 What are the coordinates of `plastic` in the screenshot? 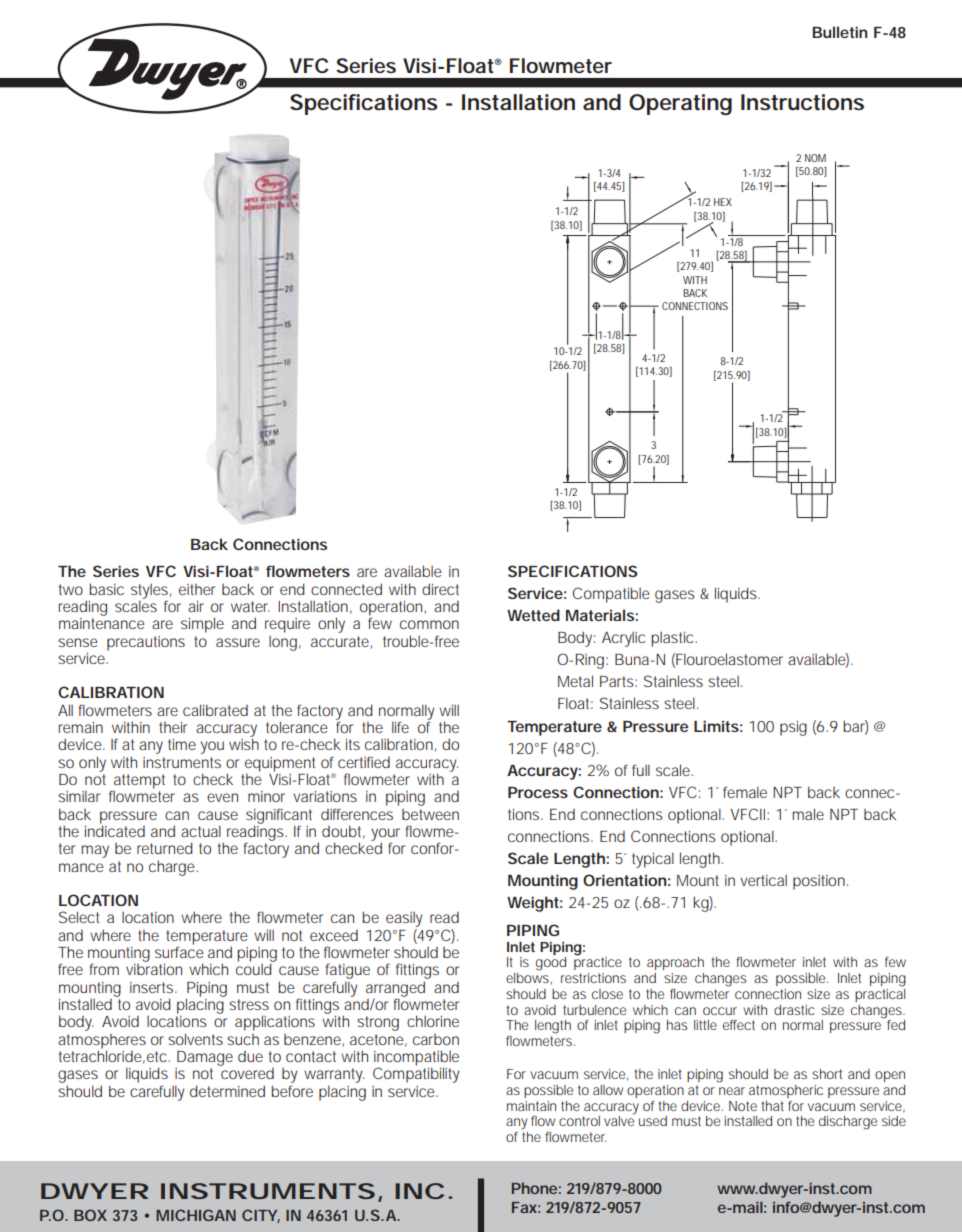 It's located at (674, 639).
